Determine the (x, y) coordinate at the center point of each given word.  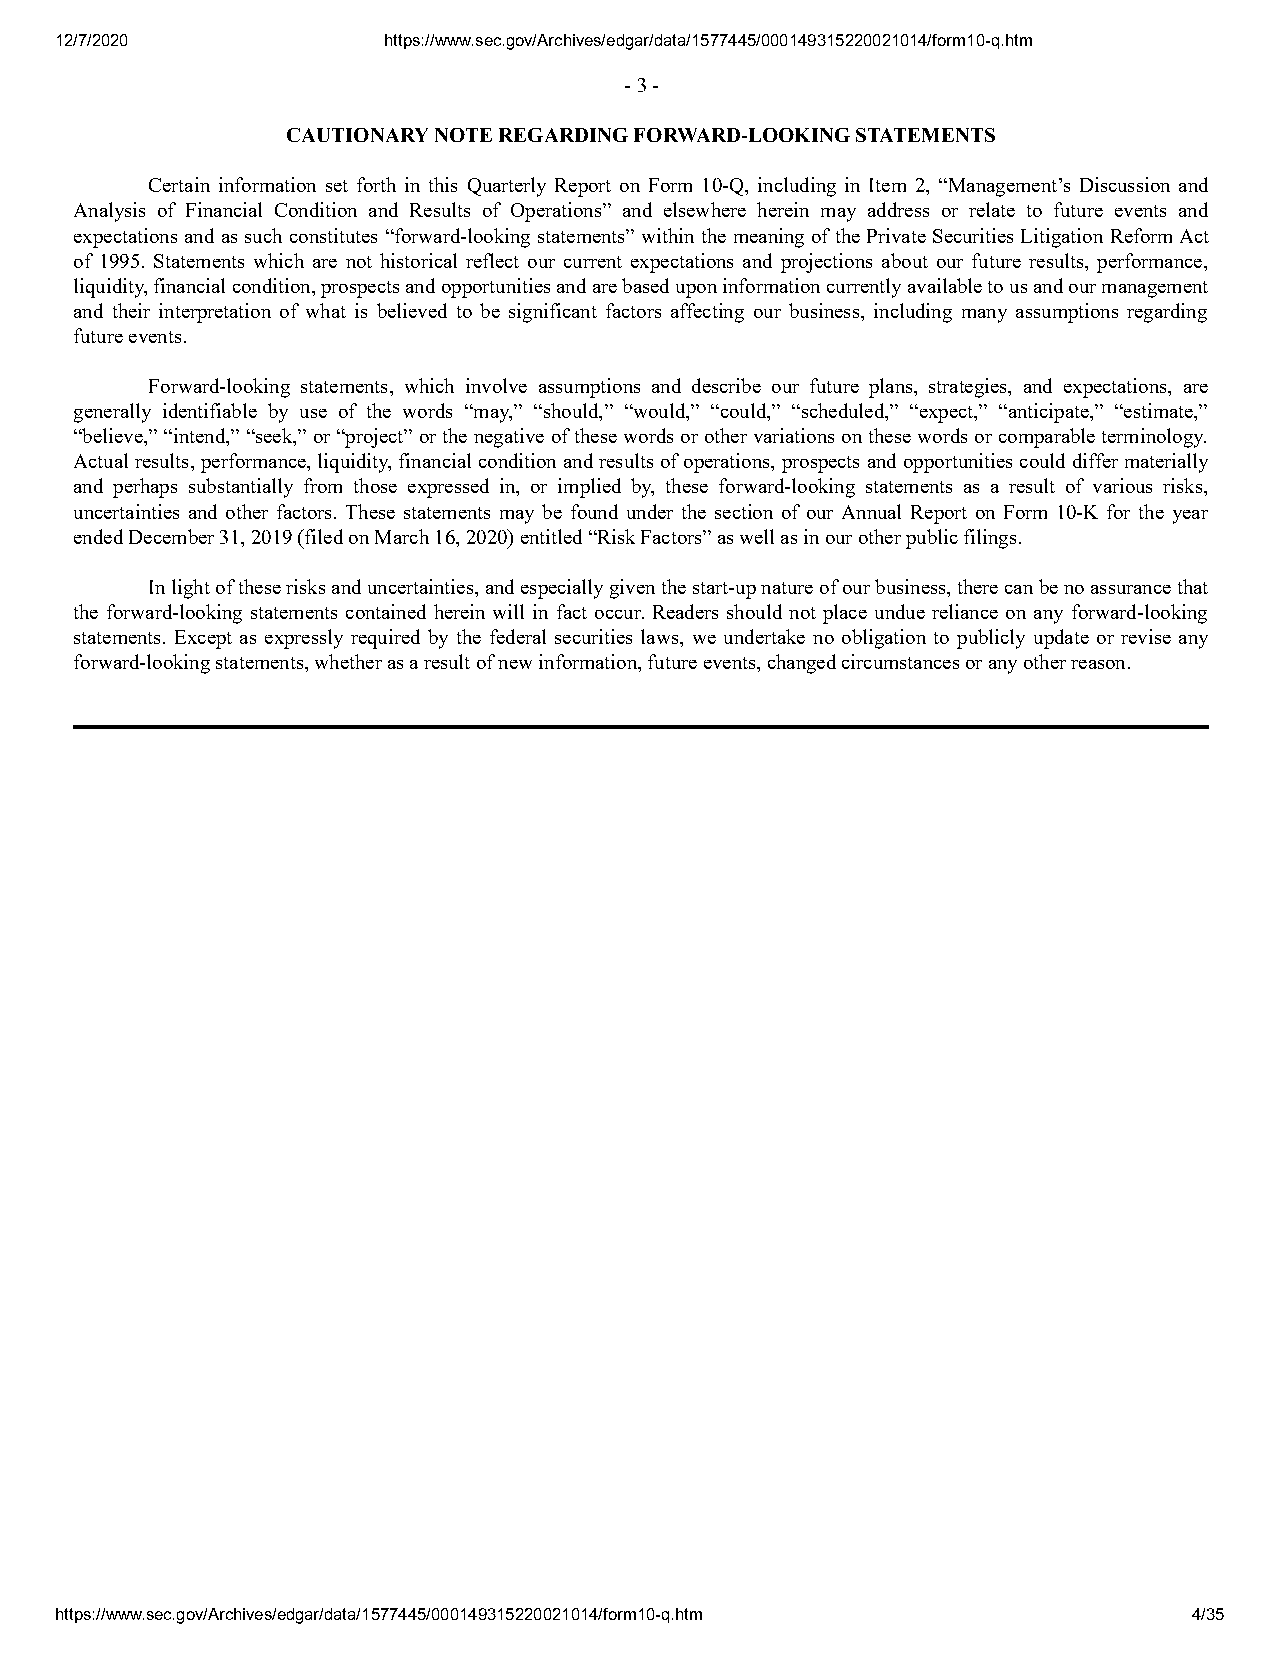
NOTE (463, 135)
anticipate (1048, 413)
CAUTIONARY (357, 135)
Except (203, 639)
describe (726, 385)
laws (661, 636)
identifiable (210, 410)
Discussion (1125, 184)
